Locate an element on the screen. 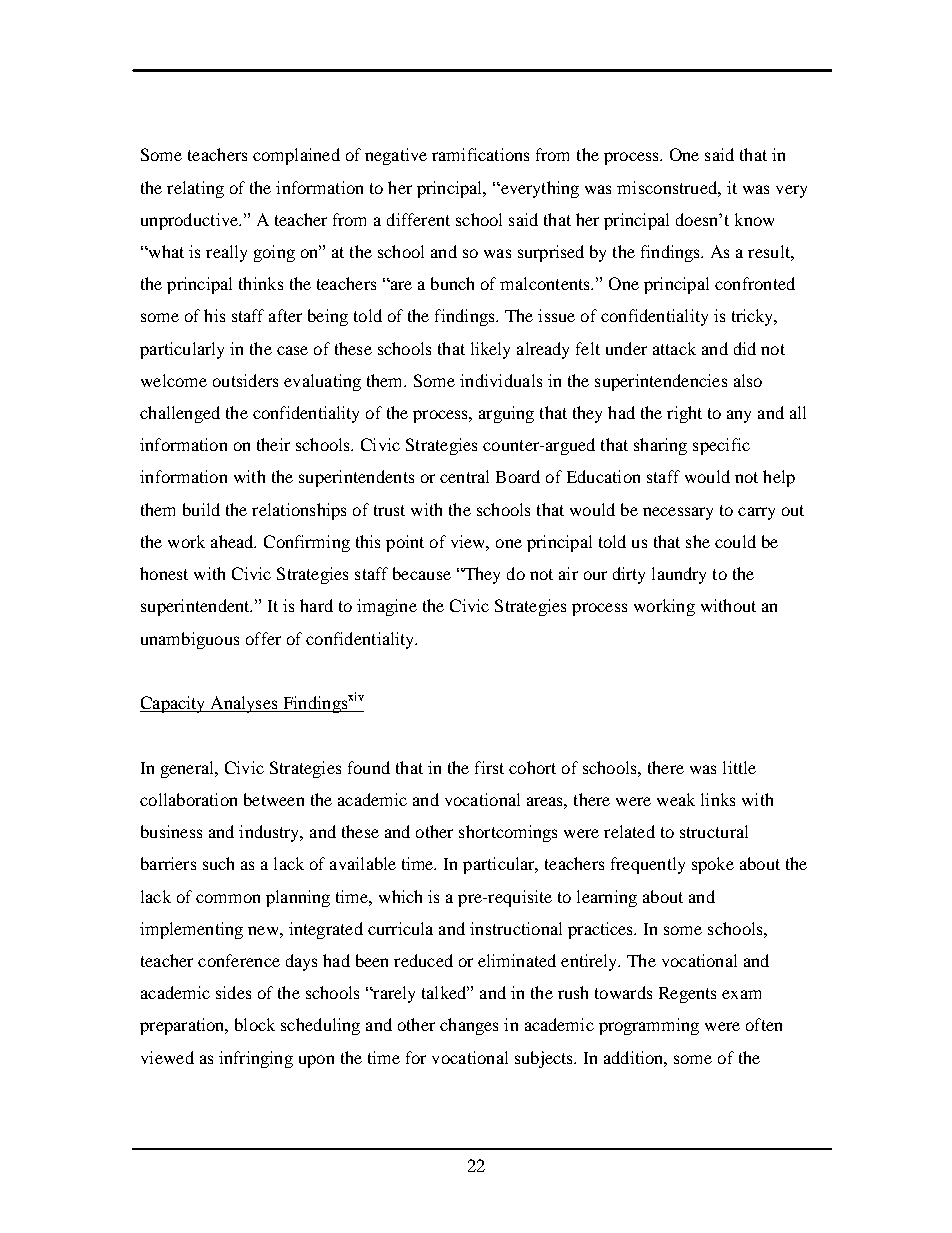 The image size is (952, 1233). block is located at coordinates (255, 1024).
